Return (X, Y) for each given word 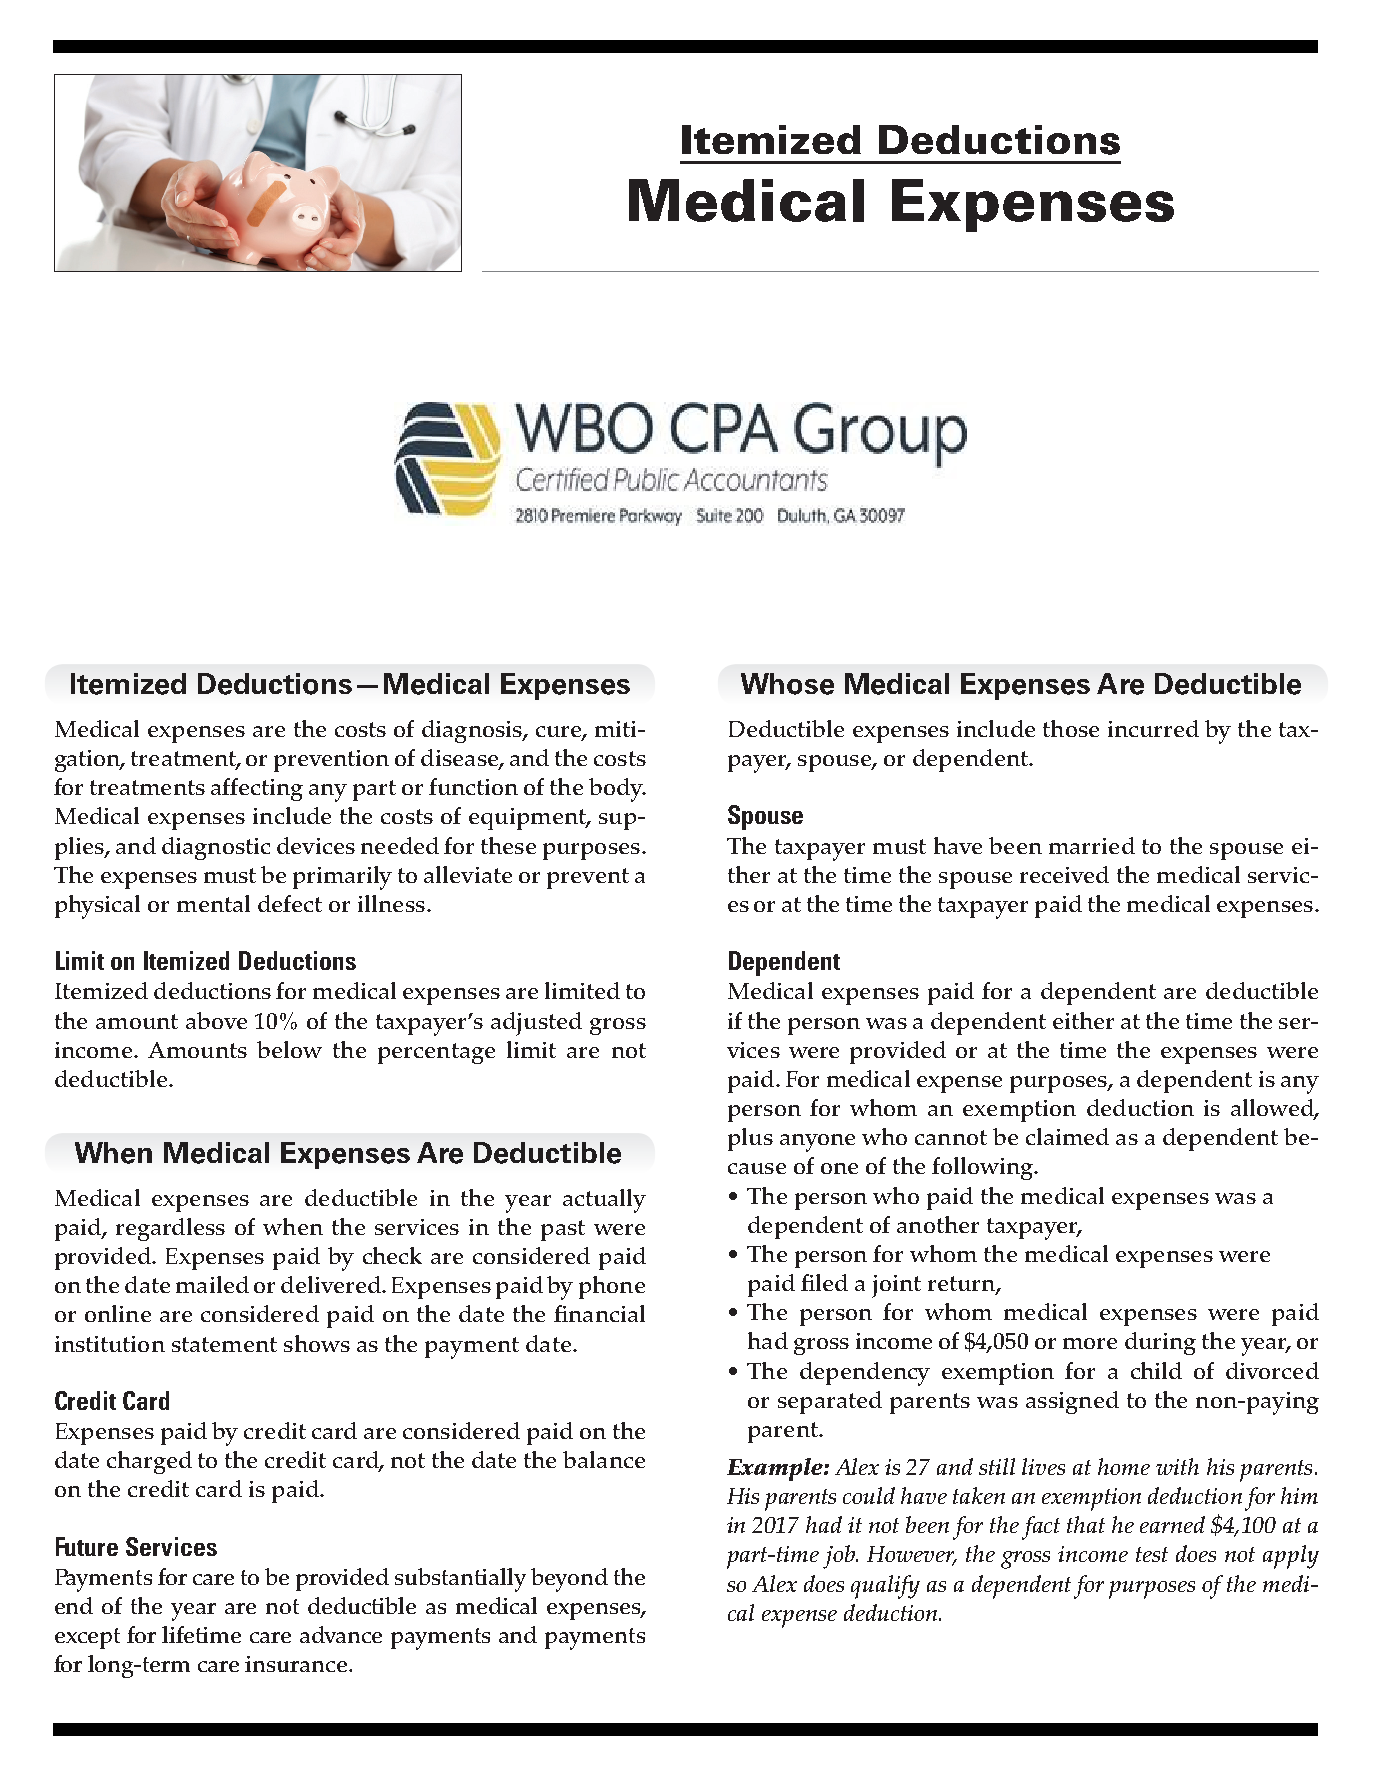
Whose (787, 684)
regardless (170, 1229)
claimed (1067, 1136)
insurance (296, 1664)
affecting (257, 789)
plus (750, 1139)
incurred (1153, 728)
